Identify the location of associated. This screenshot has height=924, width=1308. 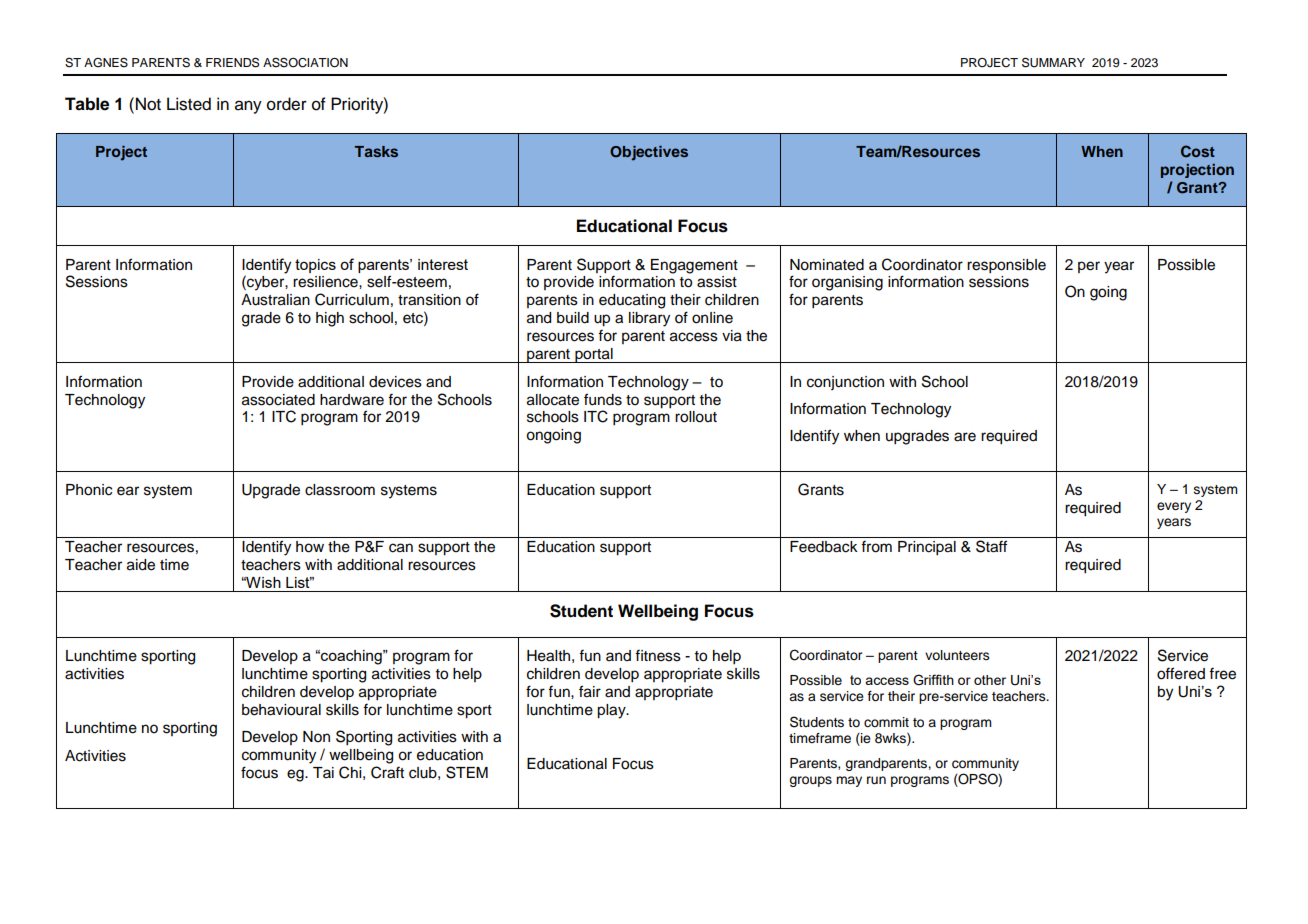
(278, 400).
